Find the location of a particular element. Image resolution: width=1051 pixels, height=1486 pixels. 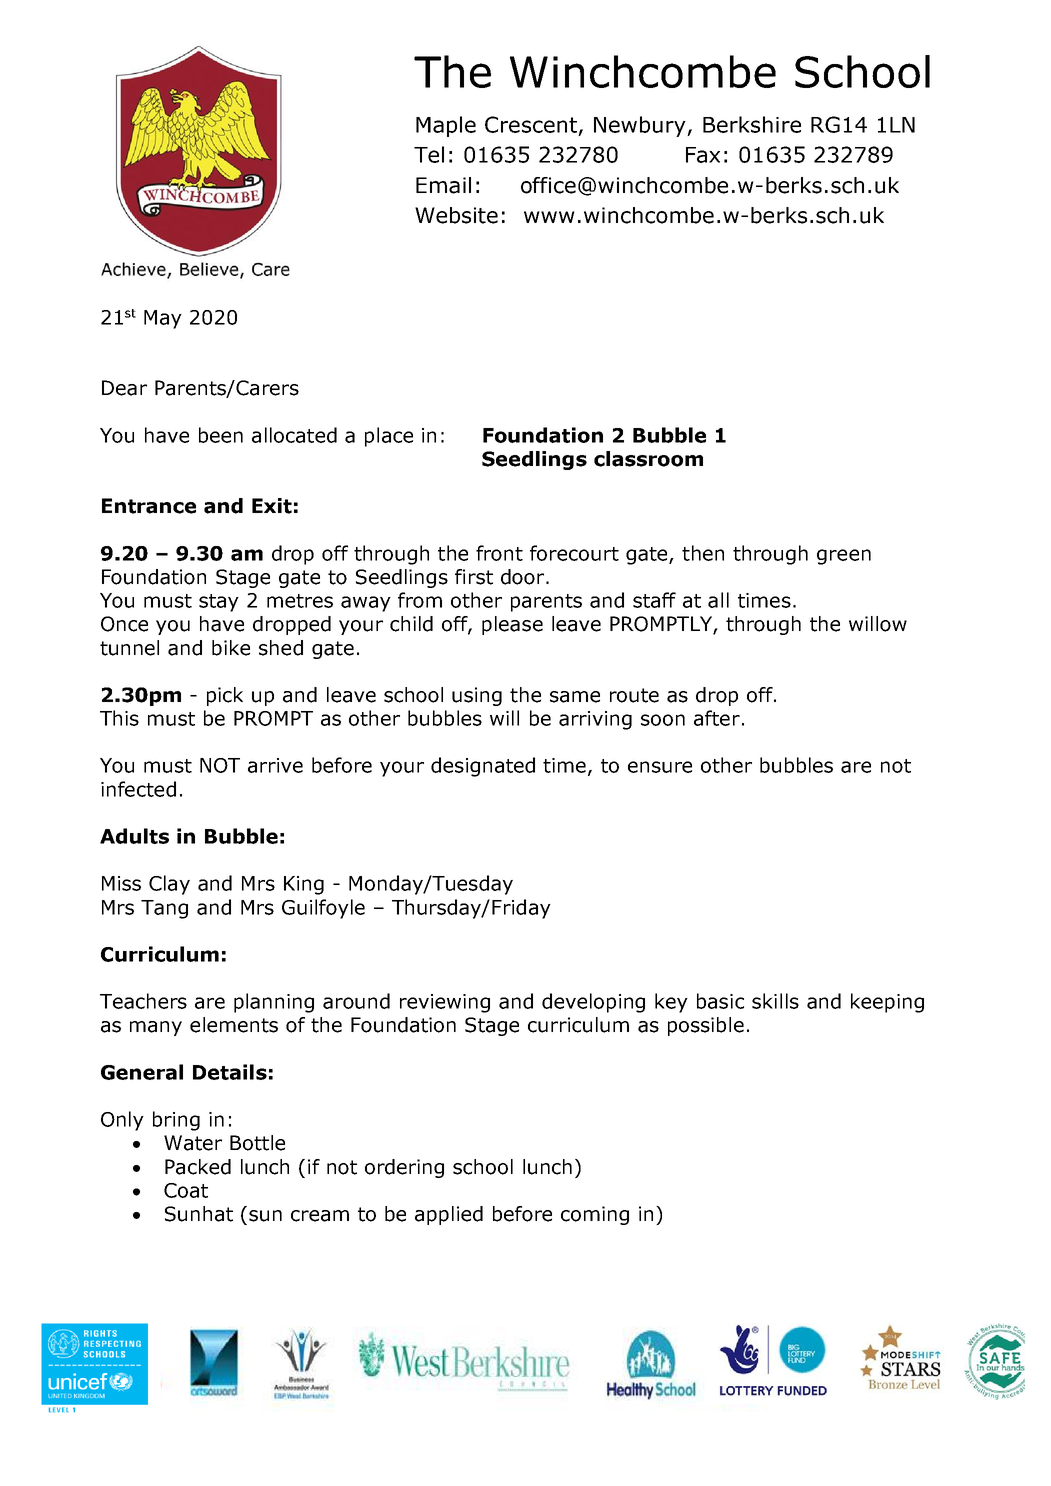

coming is located at coordinates (595, 1215).
